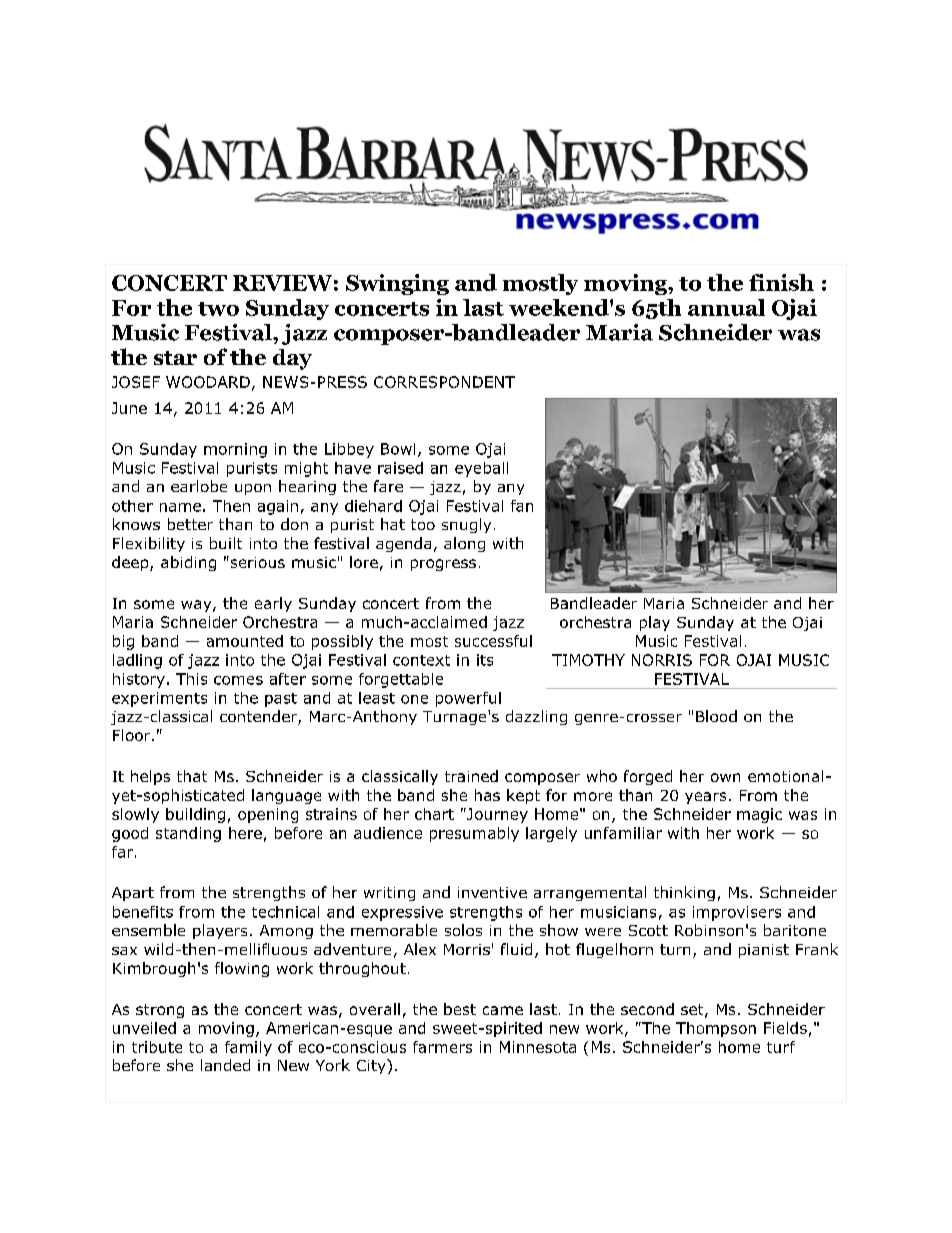 The width and height of the document is (952, 1233). What do you see at coordinates (716, 1029) in the document?
I see `Thompson` at bounding box center [716, 1029].
